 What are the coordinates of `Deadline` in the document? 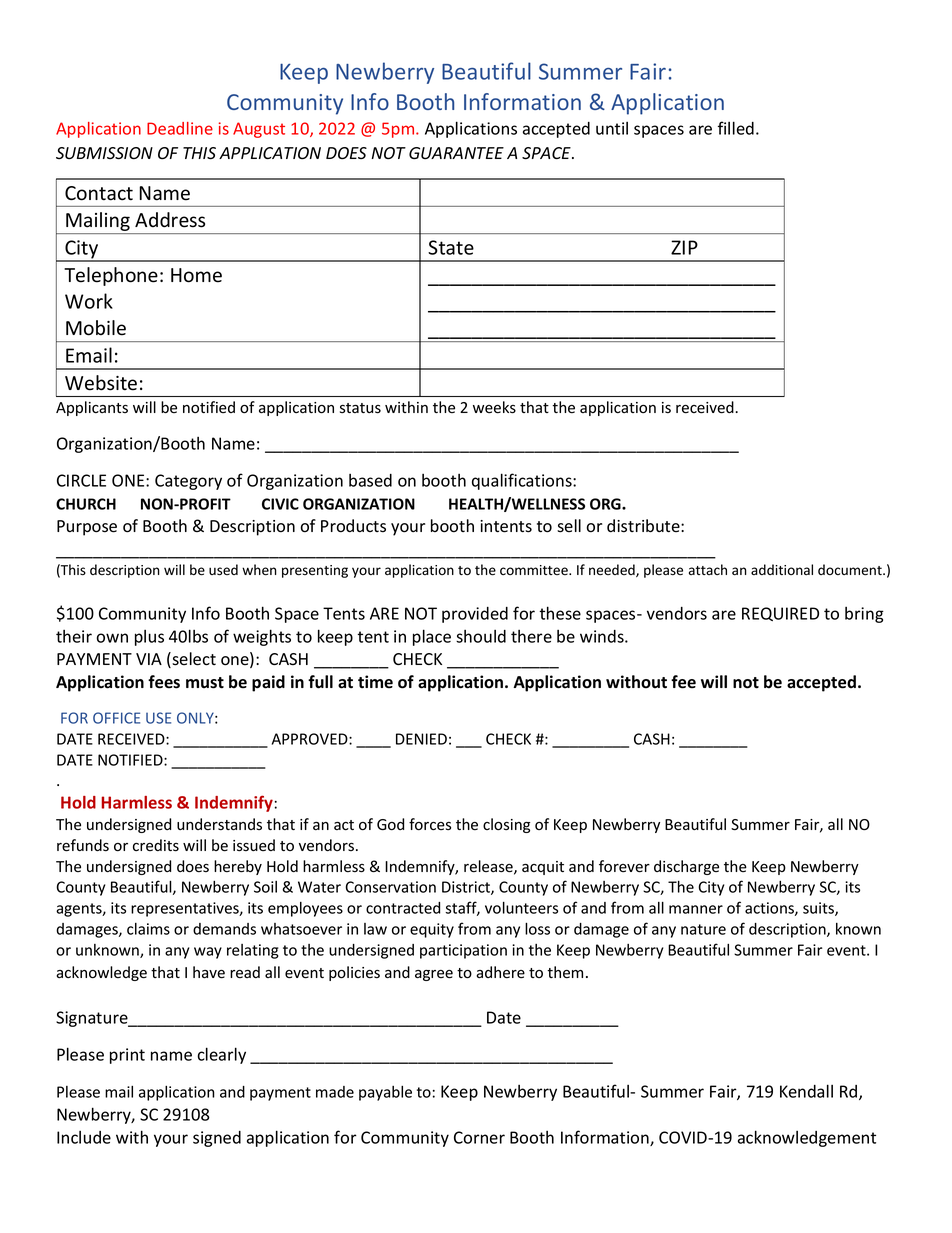 It's located at (180, 128).
